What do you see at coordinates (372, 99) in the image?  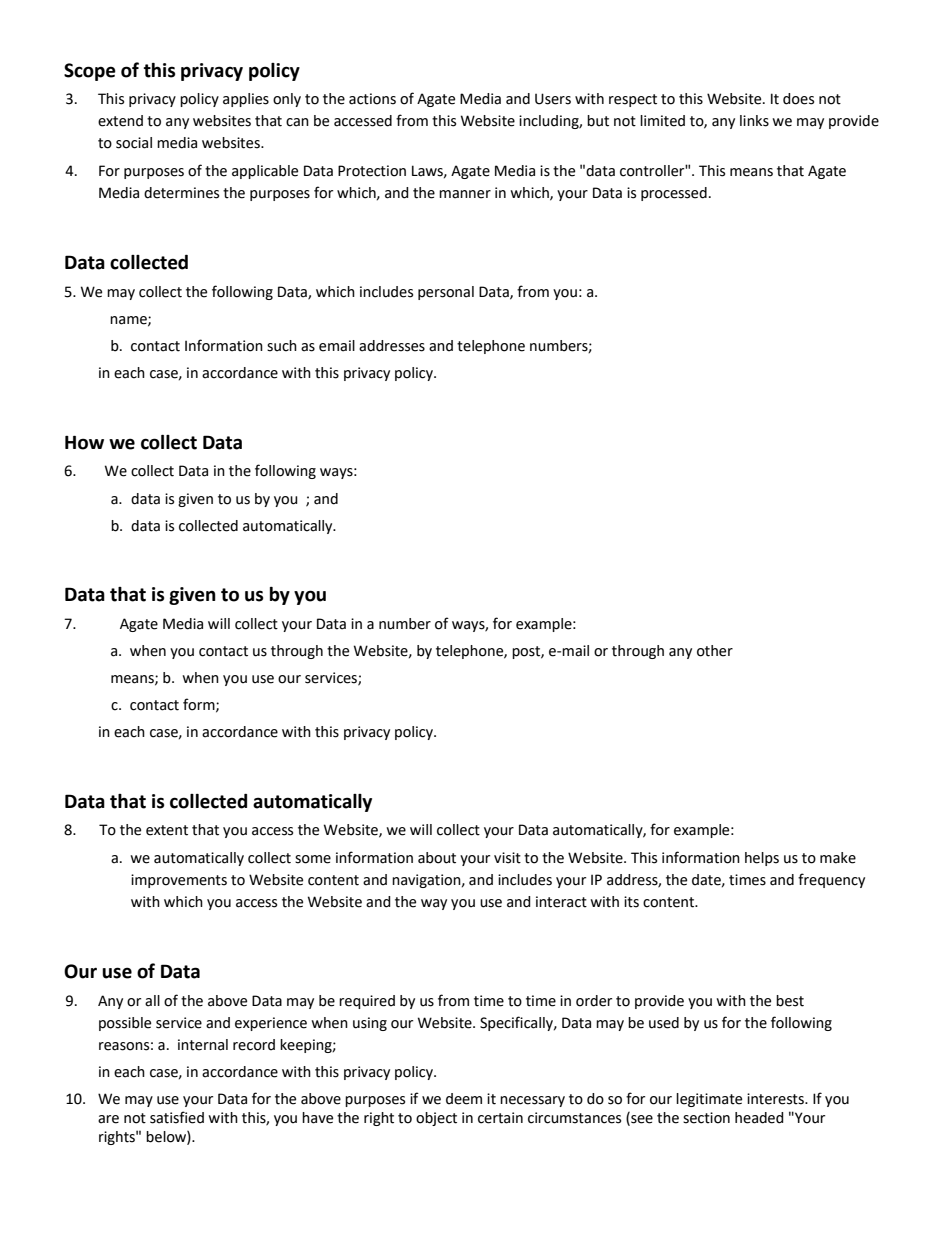 I see `actions` at bounding box center [372, 99].
